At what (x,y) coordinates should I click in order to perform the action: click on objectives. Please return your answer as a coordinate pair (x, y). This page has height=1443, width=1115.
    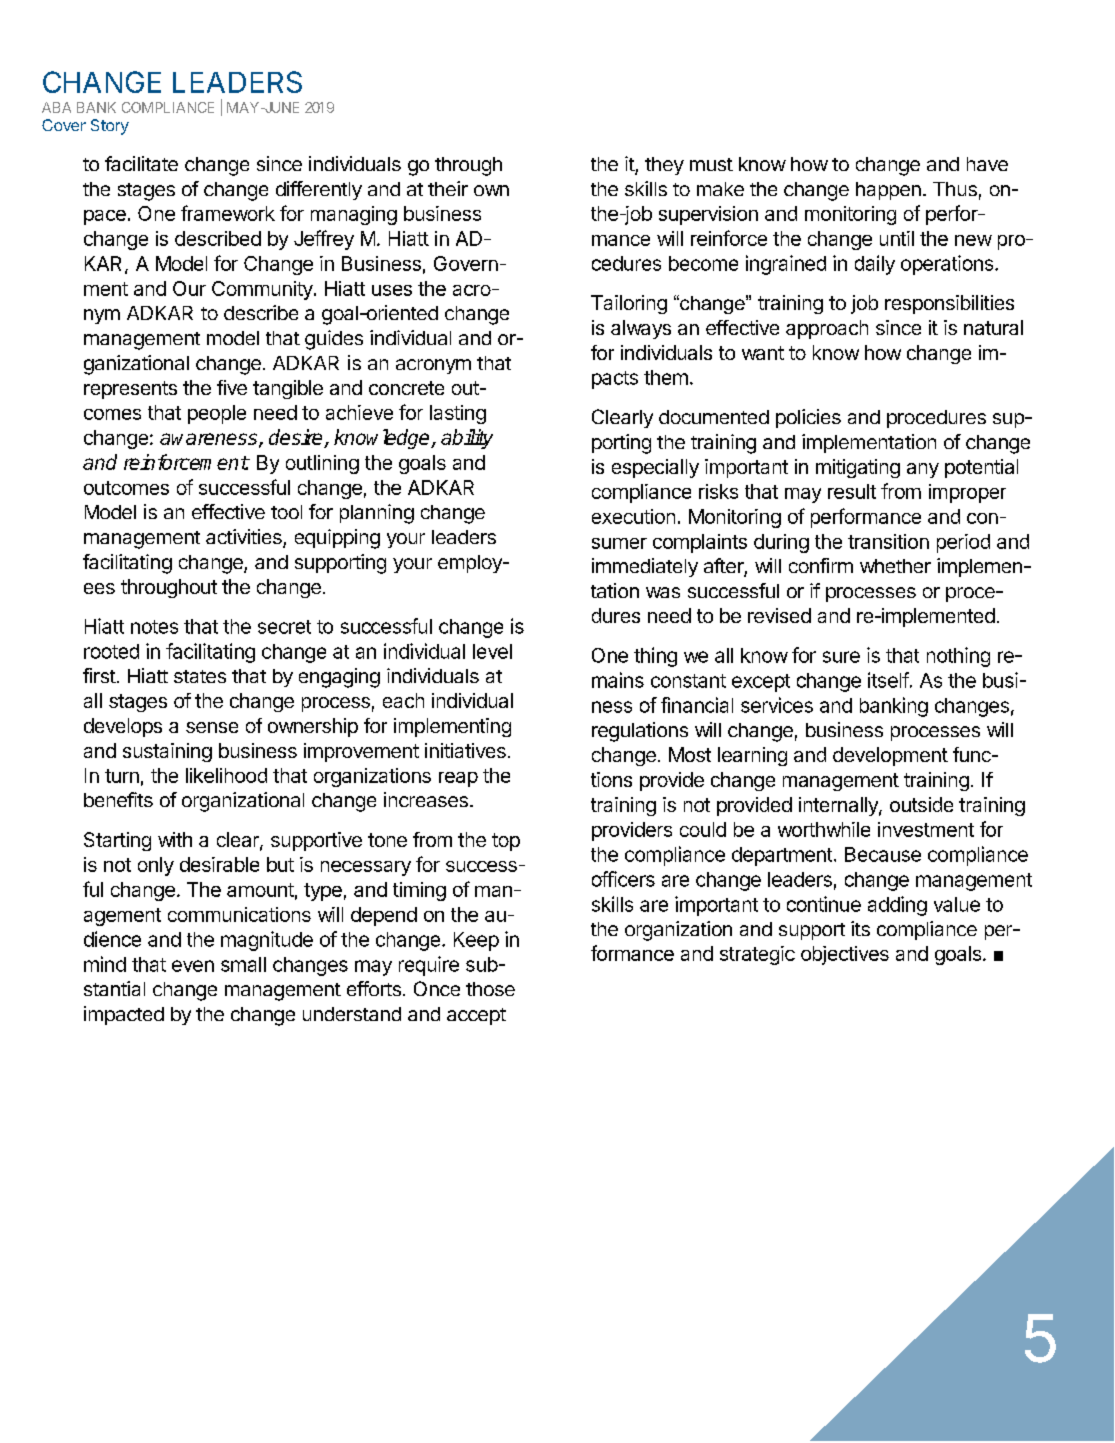
    Looking at the image, I should click on (845, 955).
